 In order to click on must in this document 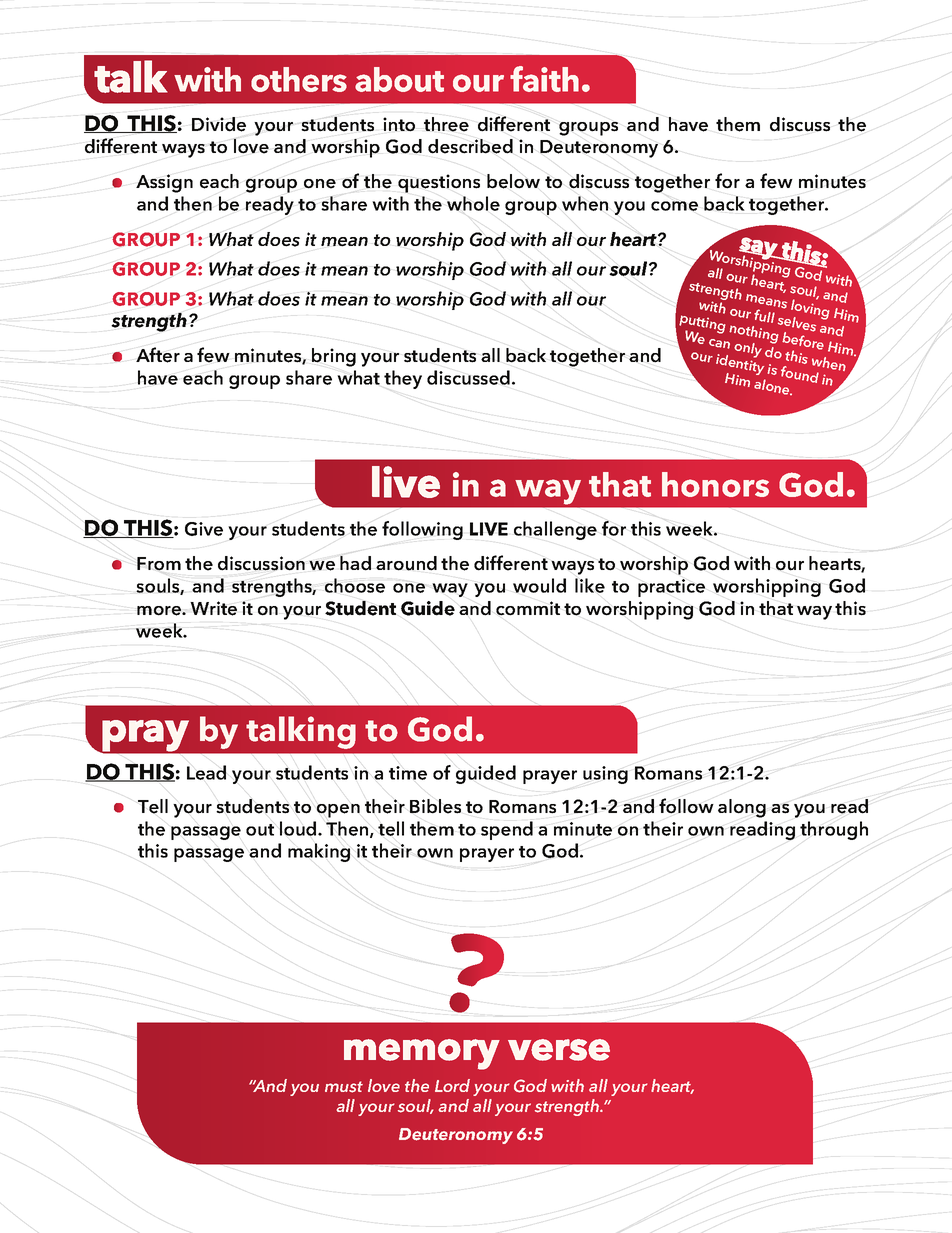, I will do `click(344, 1087)`.
